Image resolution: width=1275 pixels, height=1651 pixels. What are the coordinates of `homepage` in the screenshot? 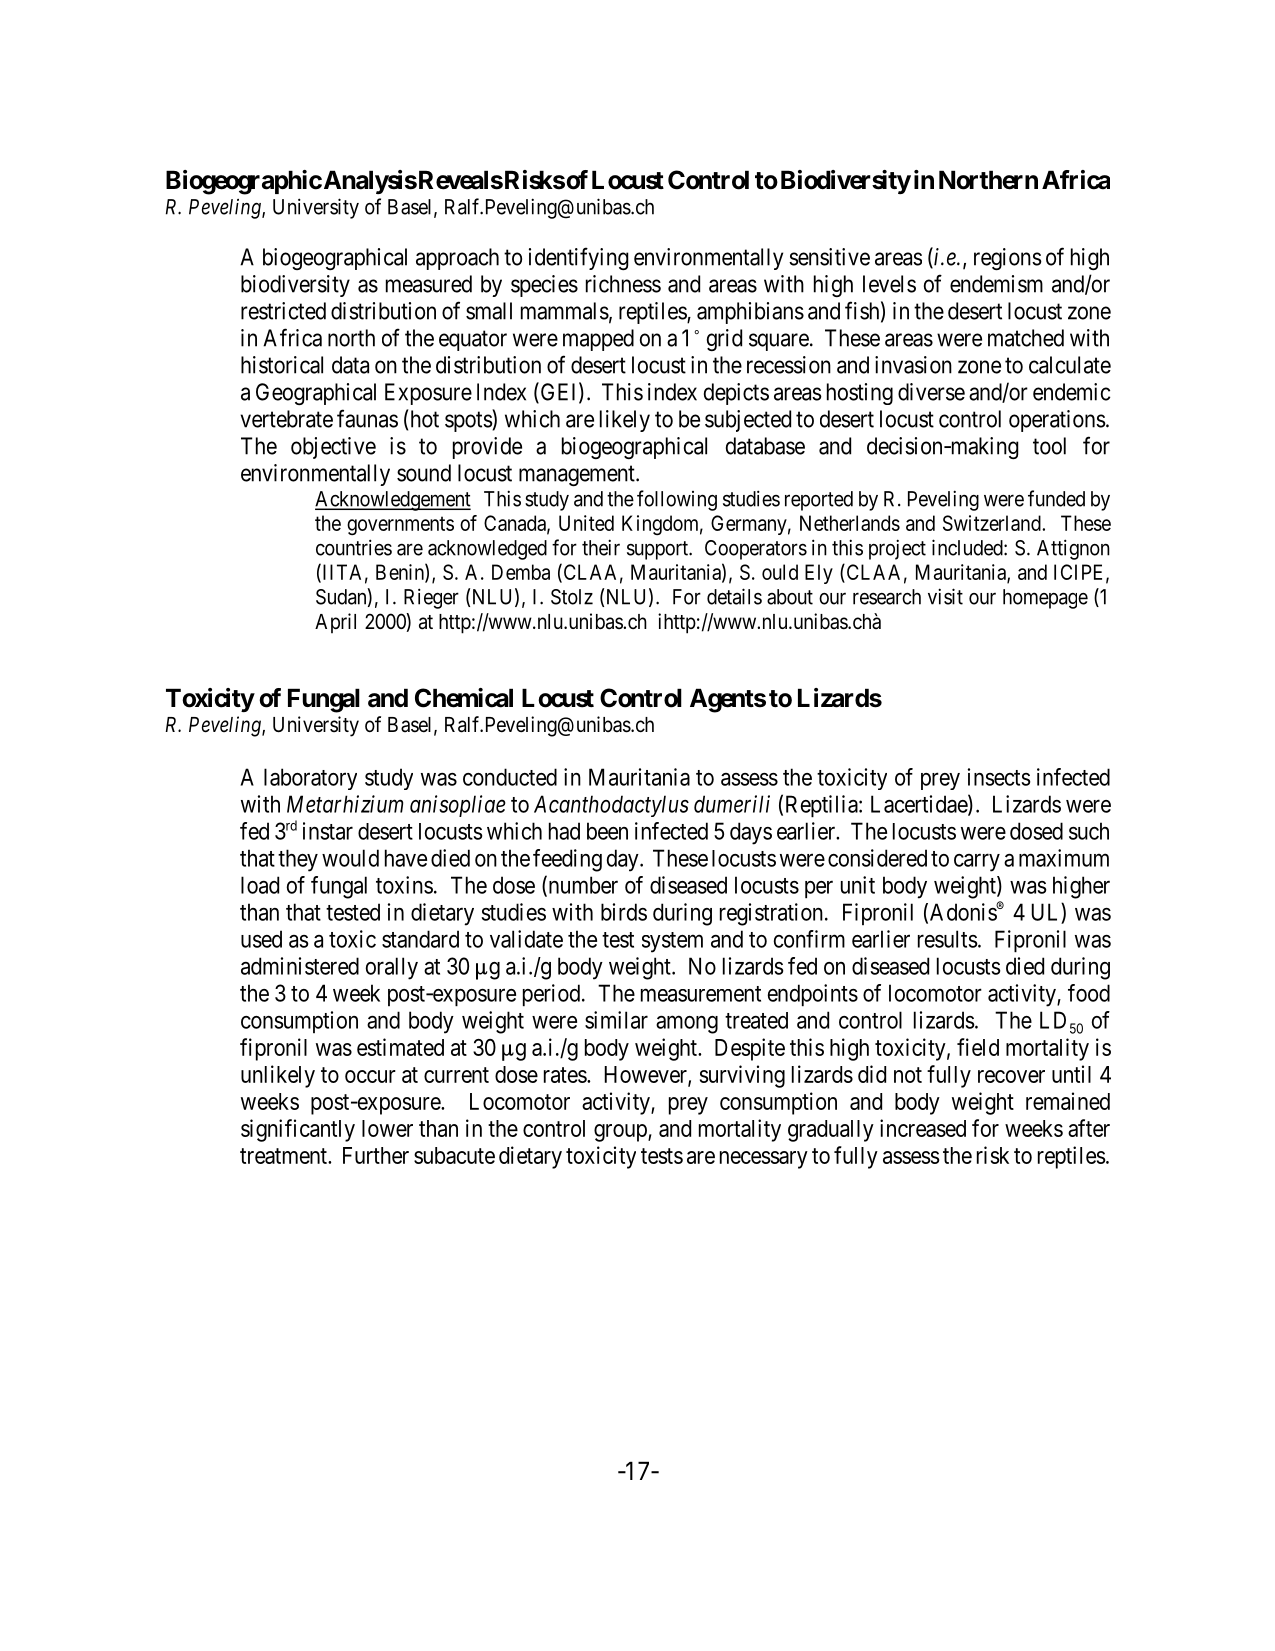 It's located at (1045, 599).
